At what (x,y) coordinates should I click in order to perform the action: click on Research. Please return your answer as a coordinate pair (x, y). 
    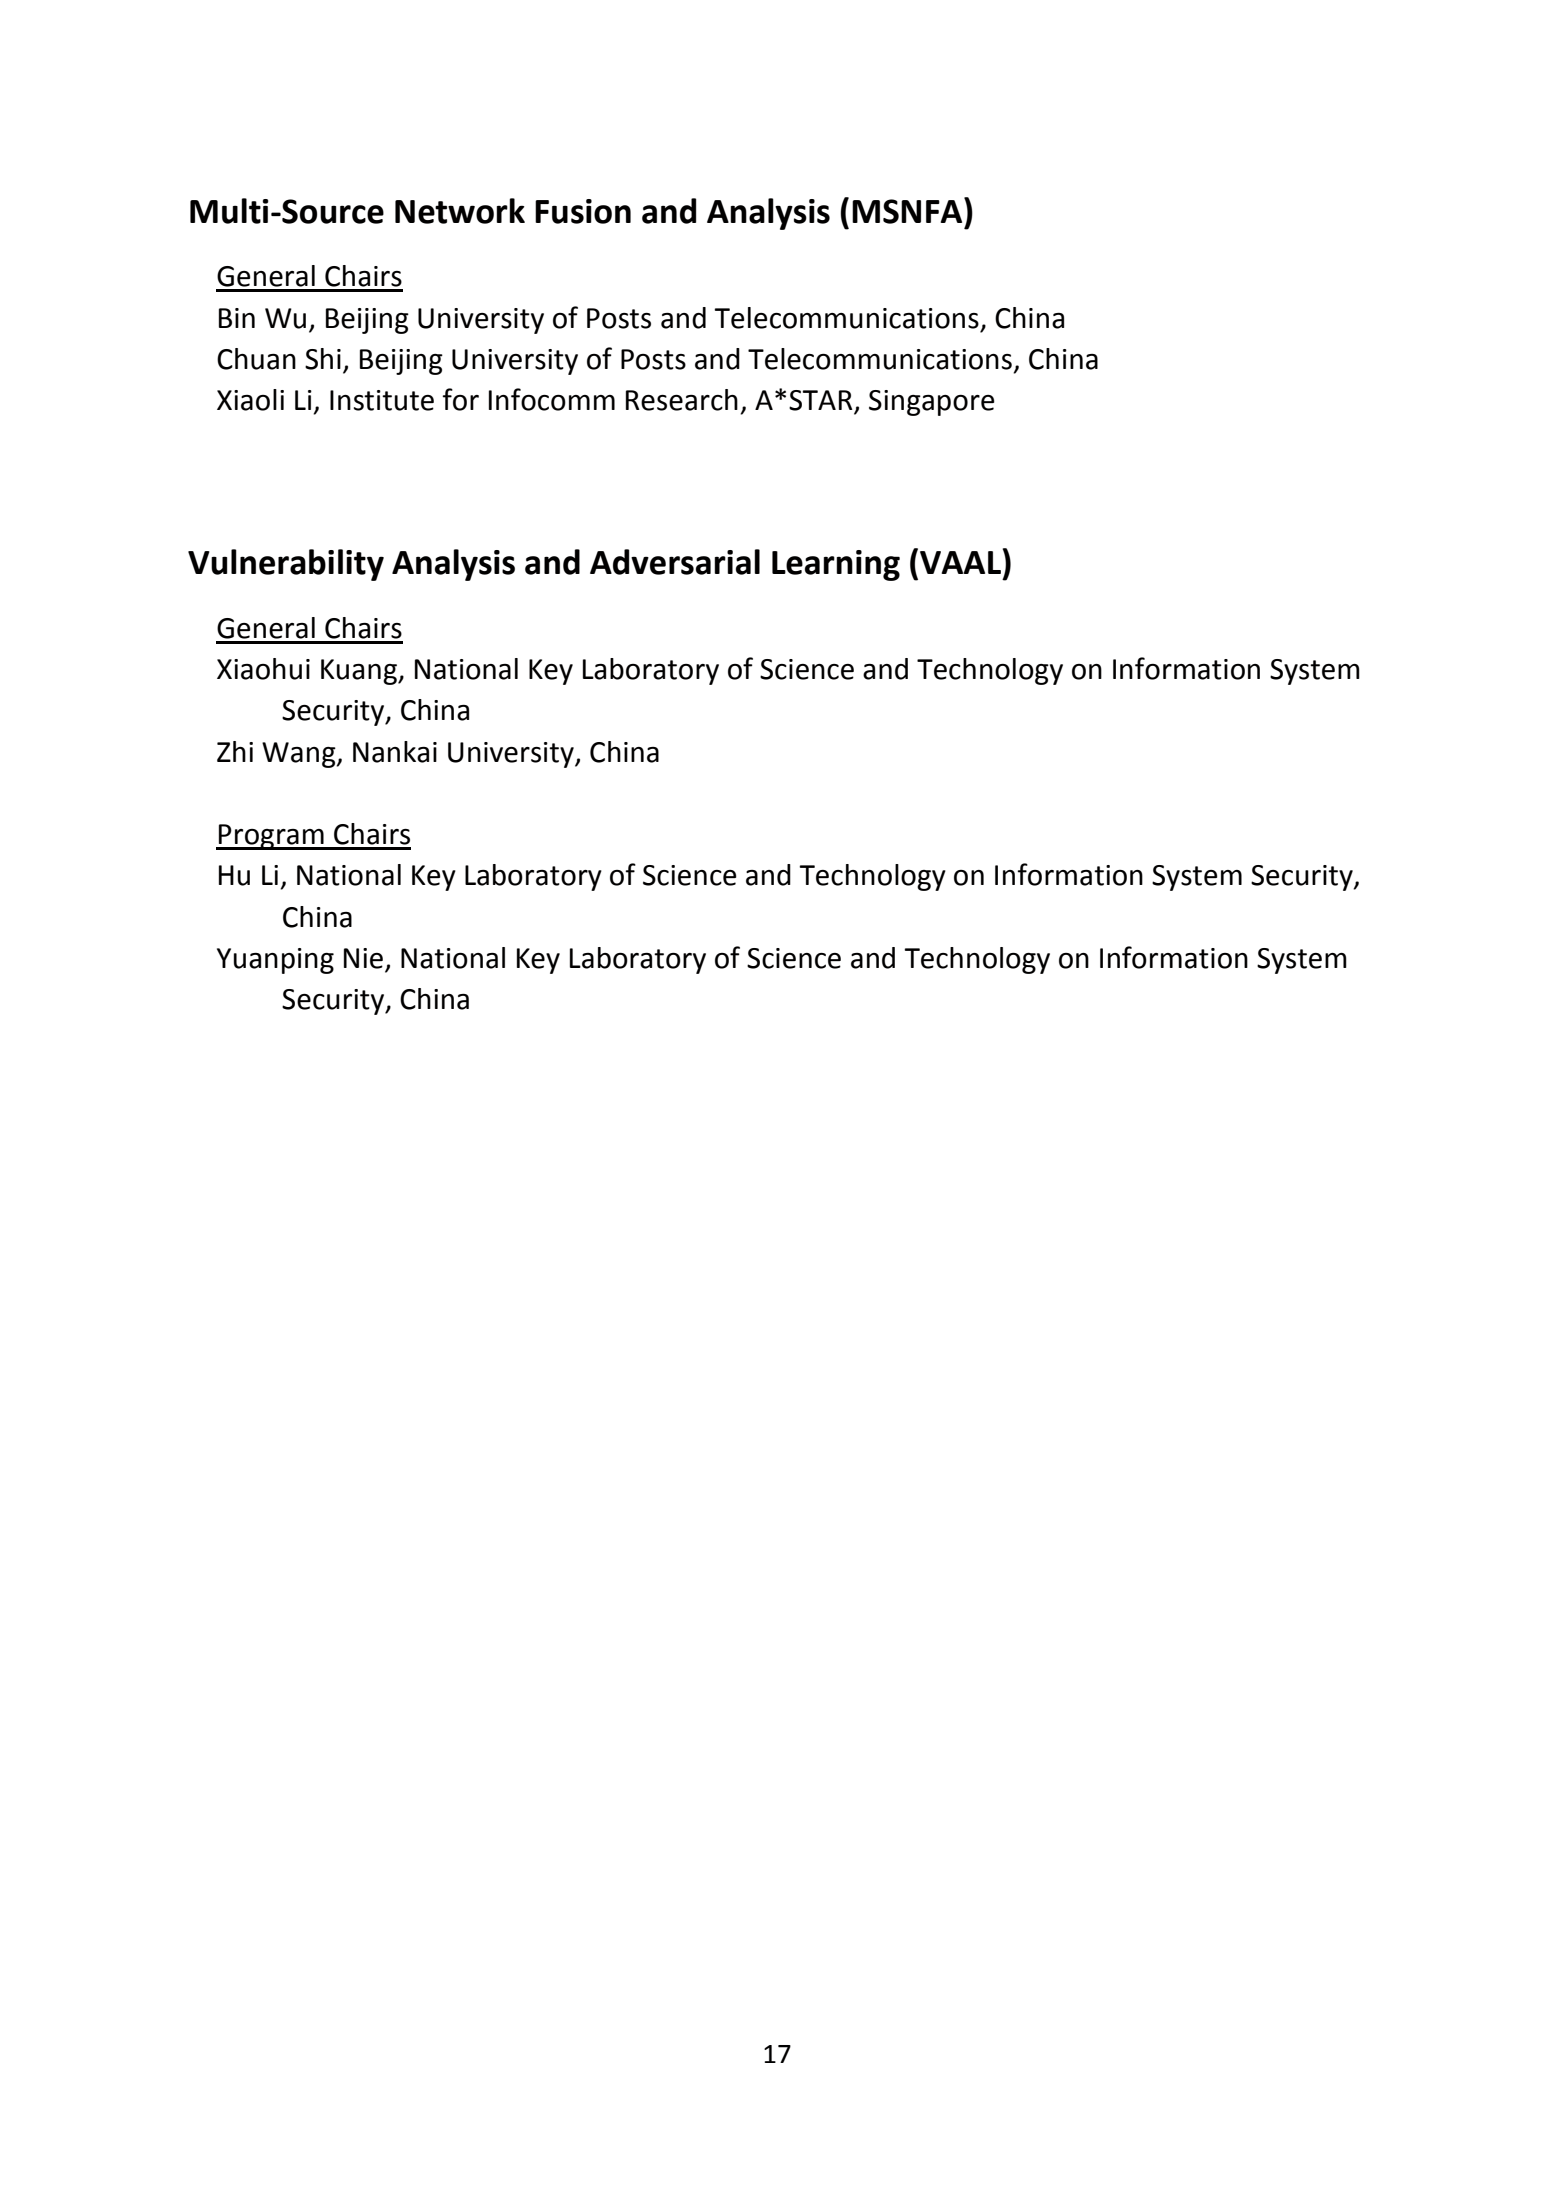
    Looking at the image, I should click on (682, 400).
